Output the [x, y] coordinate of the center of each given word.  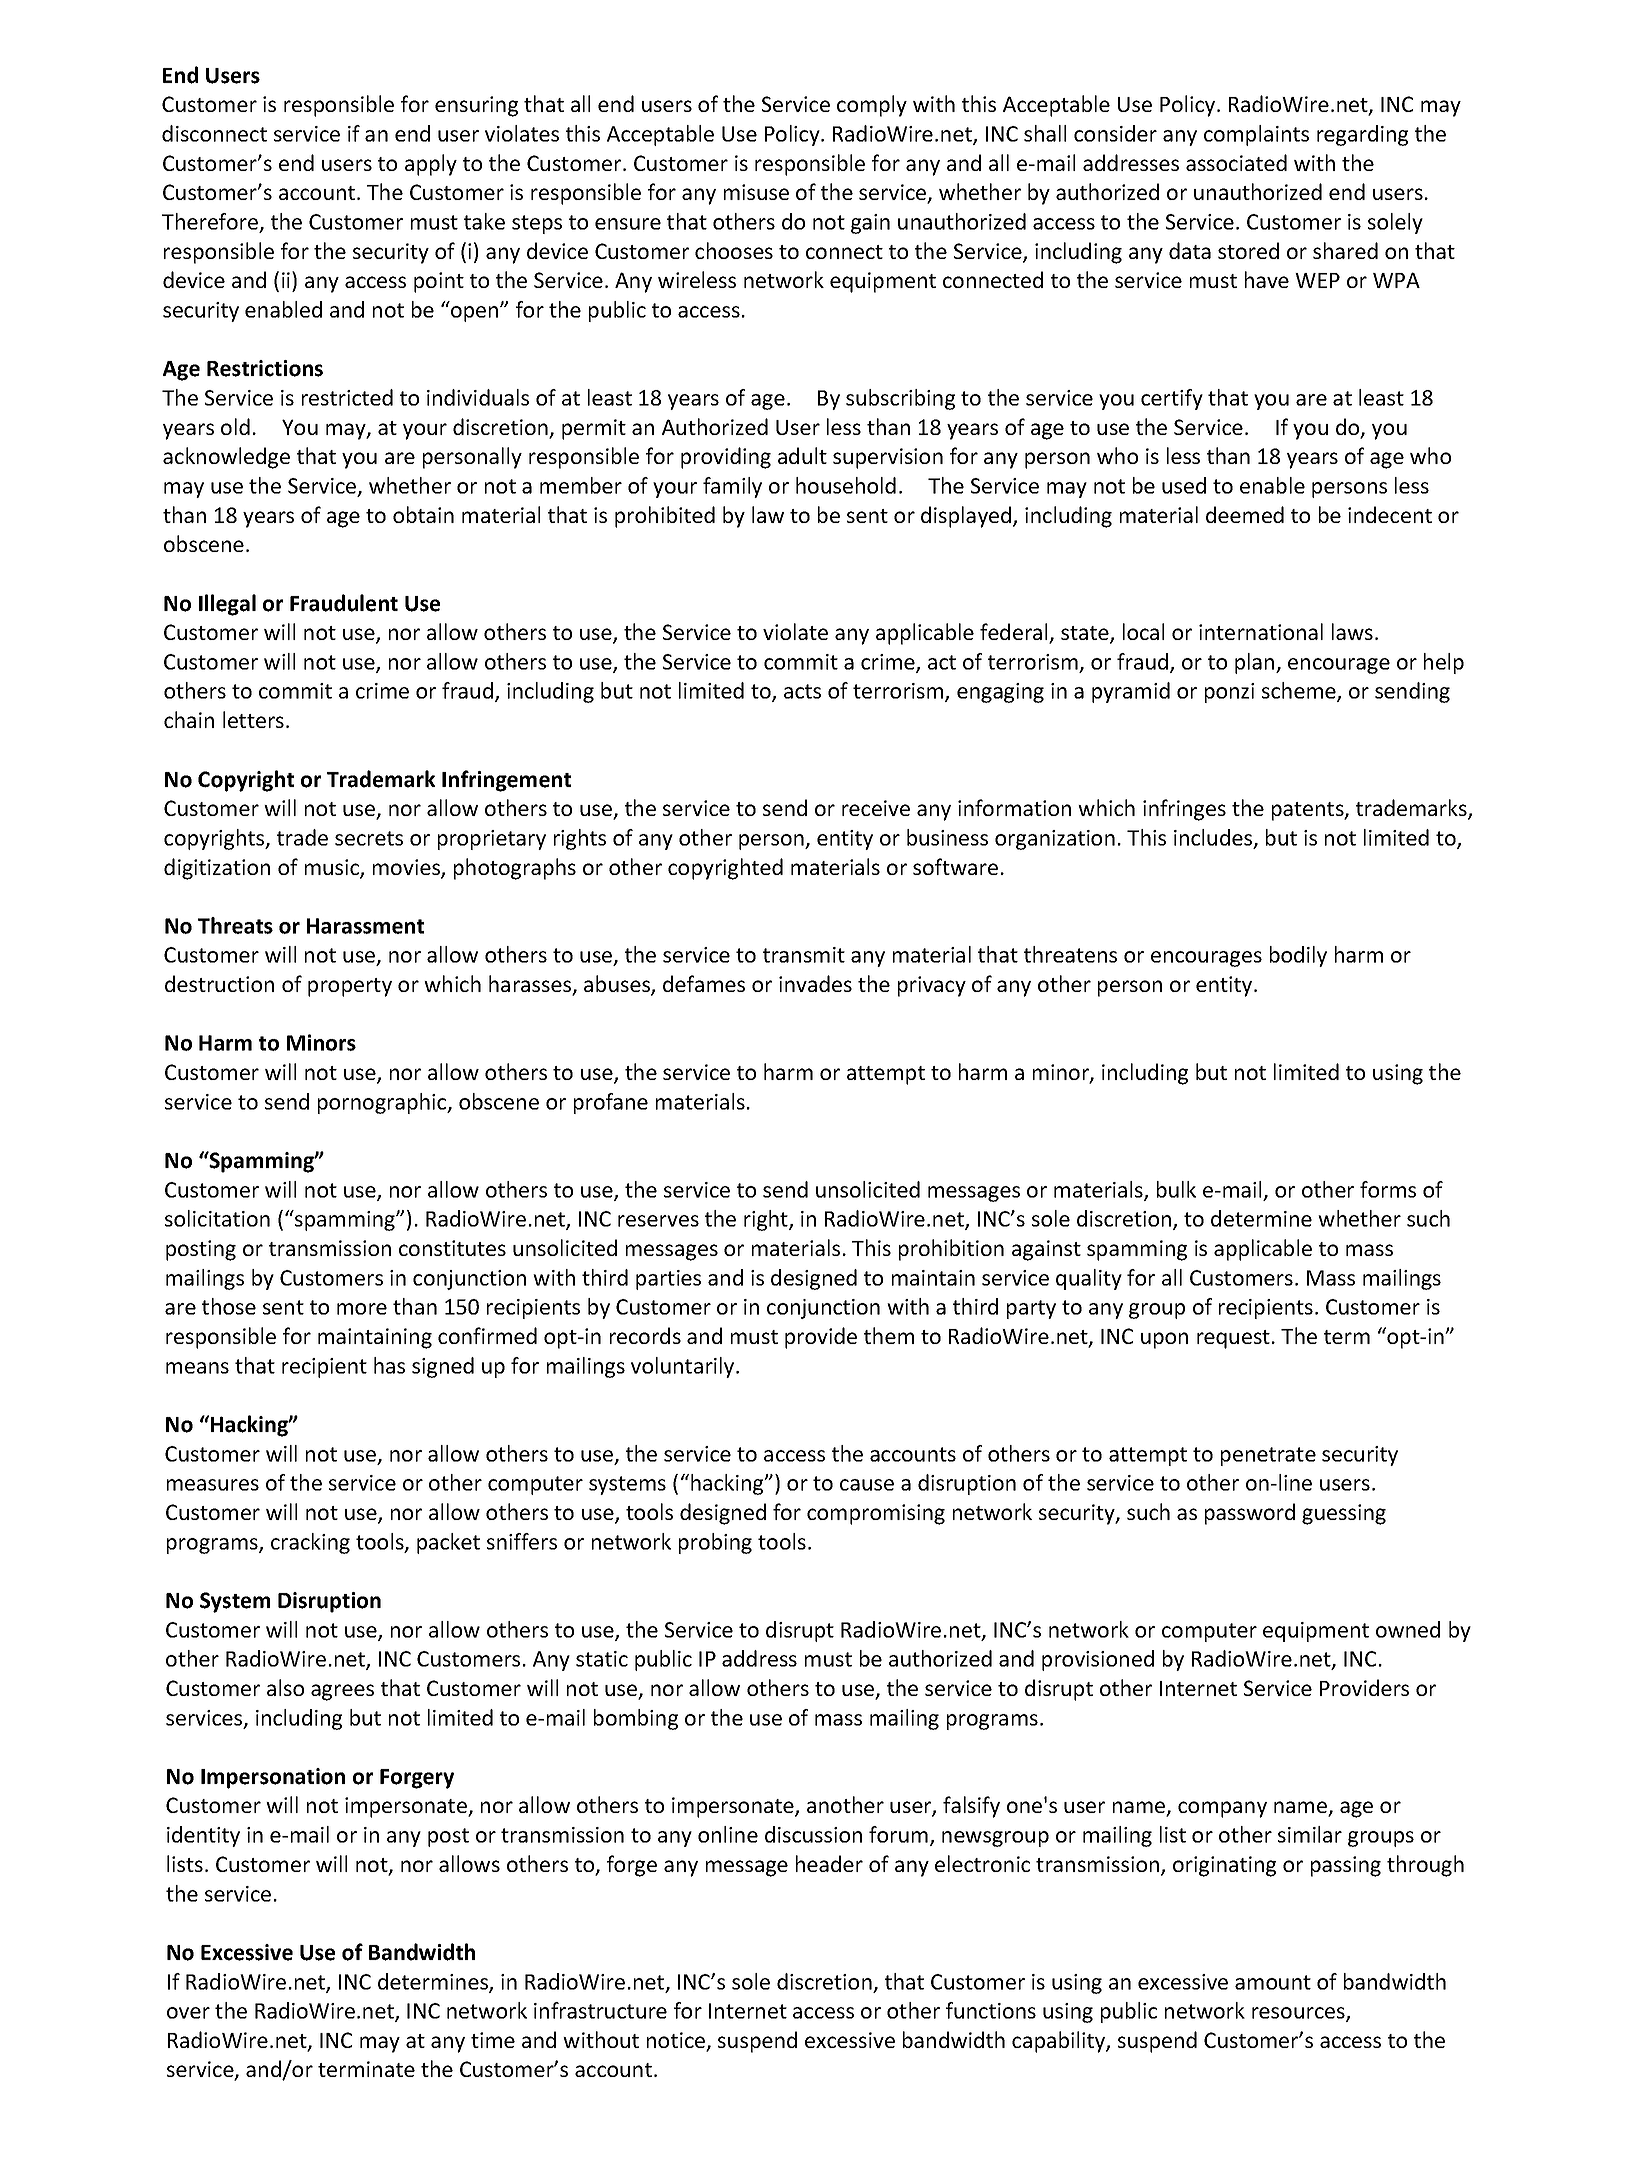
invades [815, 983]
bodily [1298, 956]
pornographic [383, 1103]
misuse [756, 192]
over [188, 2013]
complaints [1256, 135]
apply [431, 165]
